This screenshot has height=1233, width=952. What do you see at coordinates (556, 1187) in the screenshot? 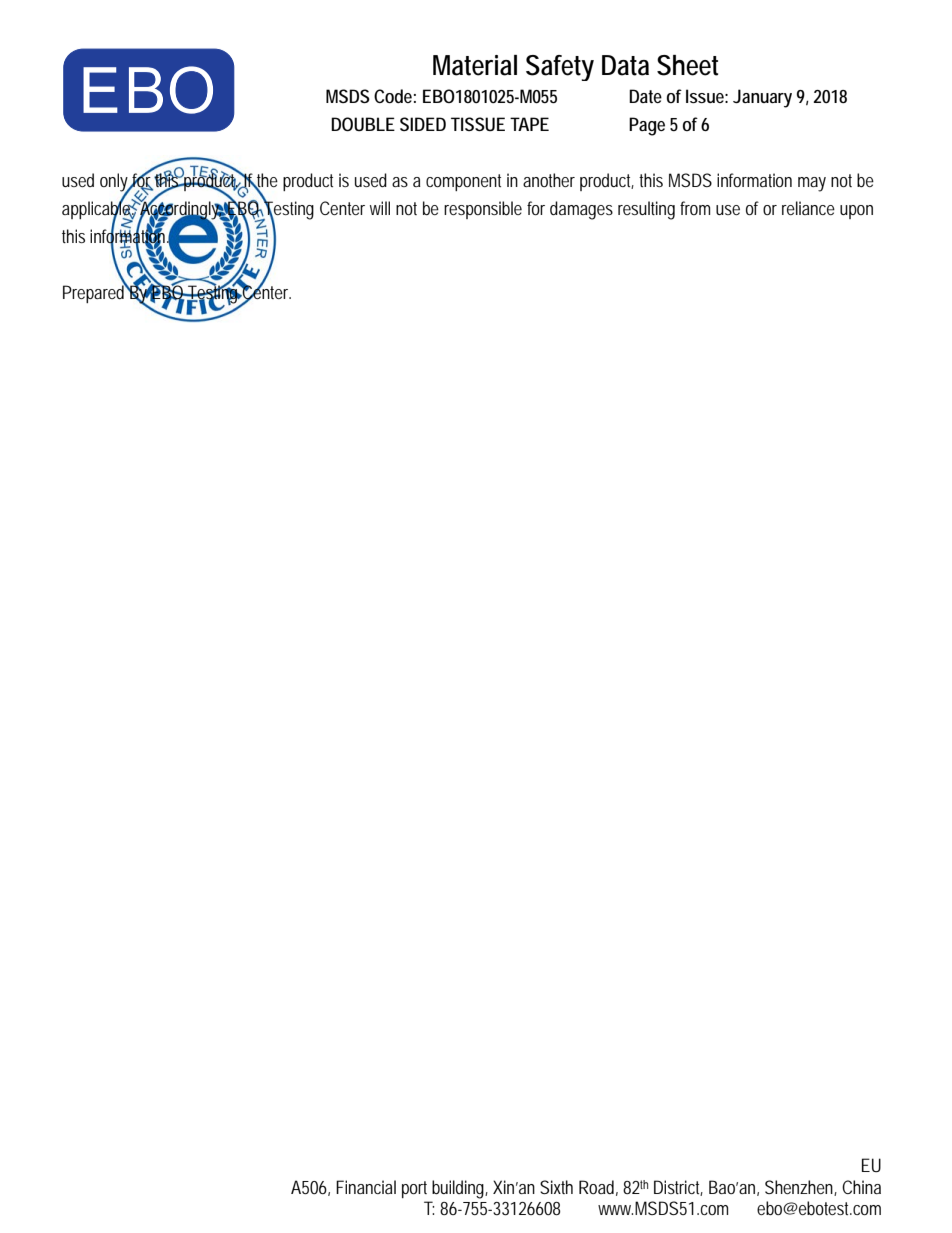
I see `Sixth` at bounding box center [556, 1187].
